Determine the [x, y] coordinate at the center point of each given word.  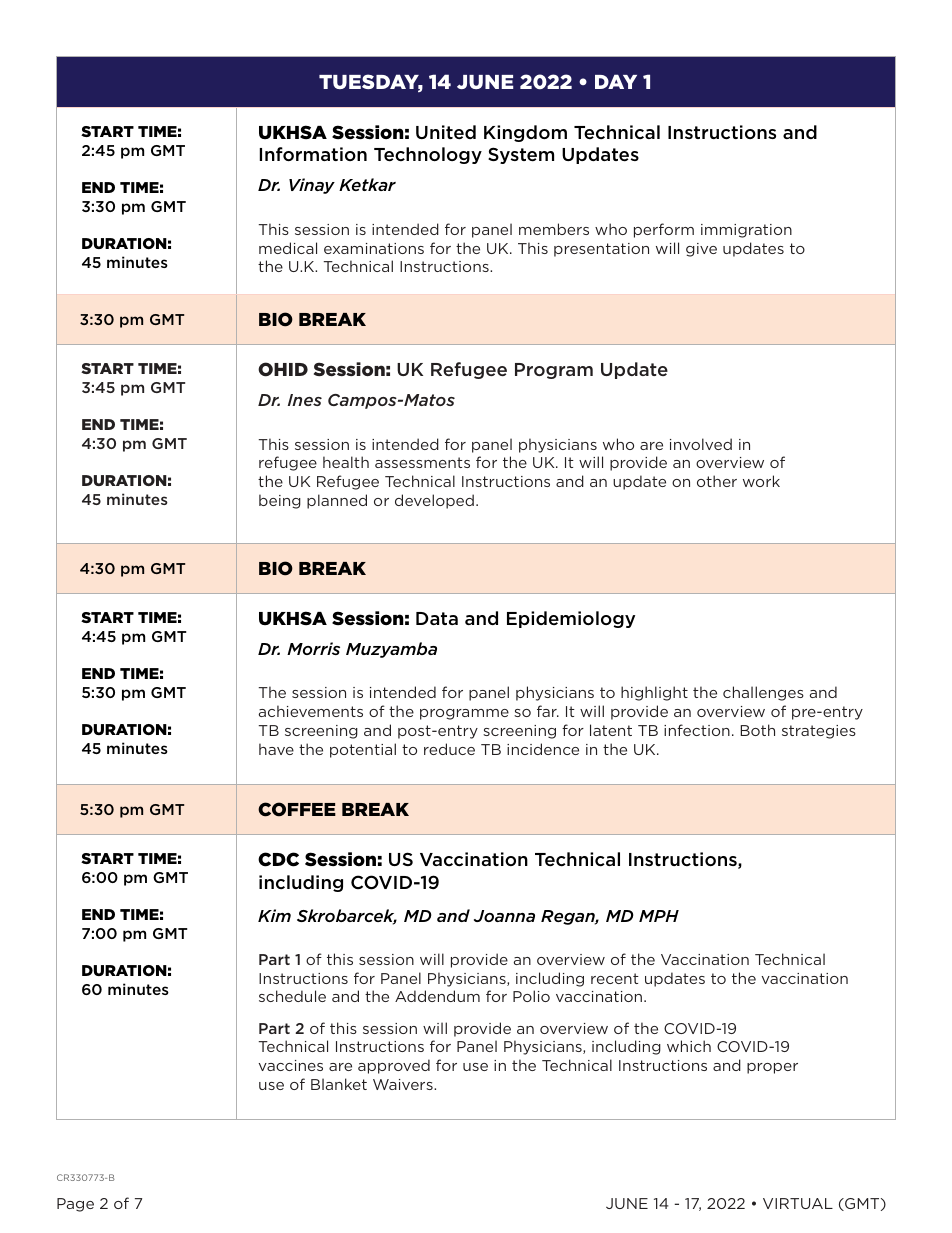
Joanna [504, 916]
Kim [274, 915]
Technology [428, 155]
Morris [313, 648]
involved [701, 444]
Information [313, 154]
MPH [659, 916]
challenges [763, 693]
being [280, 501]
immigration [746, 231]
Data [437, 618]
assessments [422, 462]
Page [75, 1205]
